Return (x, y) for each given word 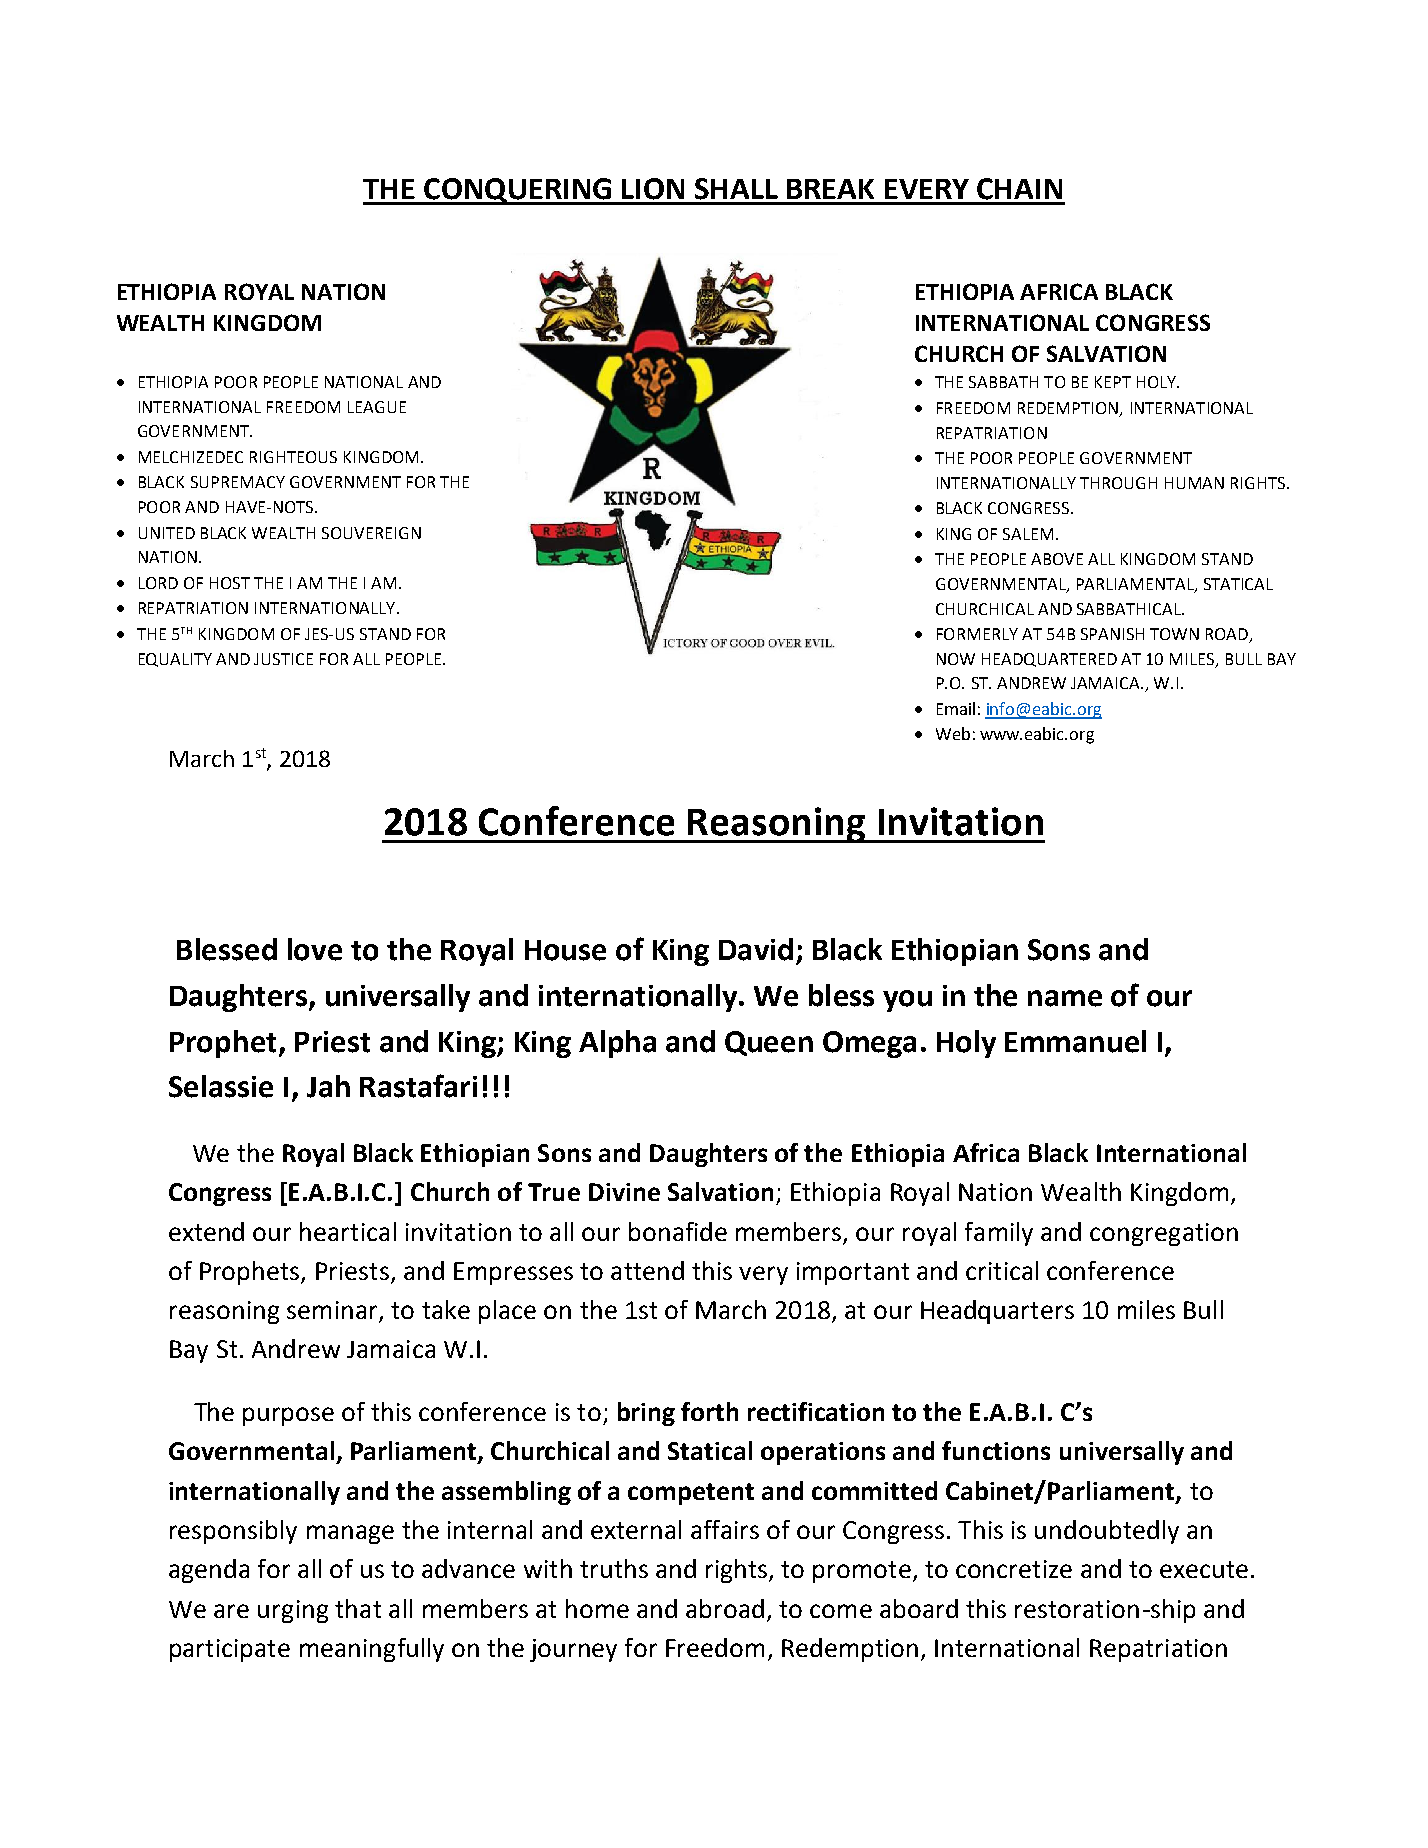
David (756, 949)
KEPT (1113, 382)
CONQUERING (518, 191)
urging (293, 1611)
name (1065, 998)
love (315, 949)
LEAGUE (377, 407)
